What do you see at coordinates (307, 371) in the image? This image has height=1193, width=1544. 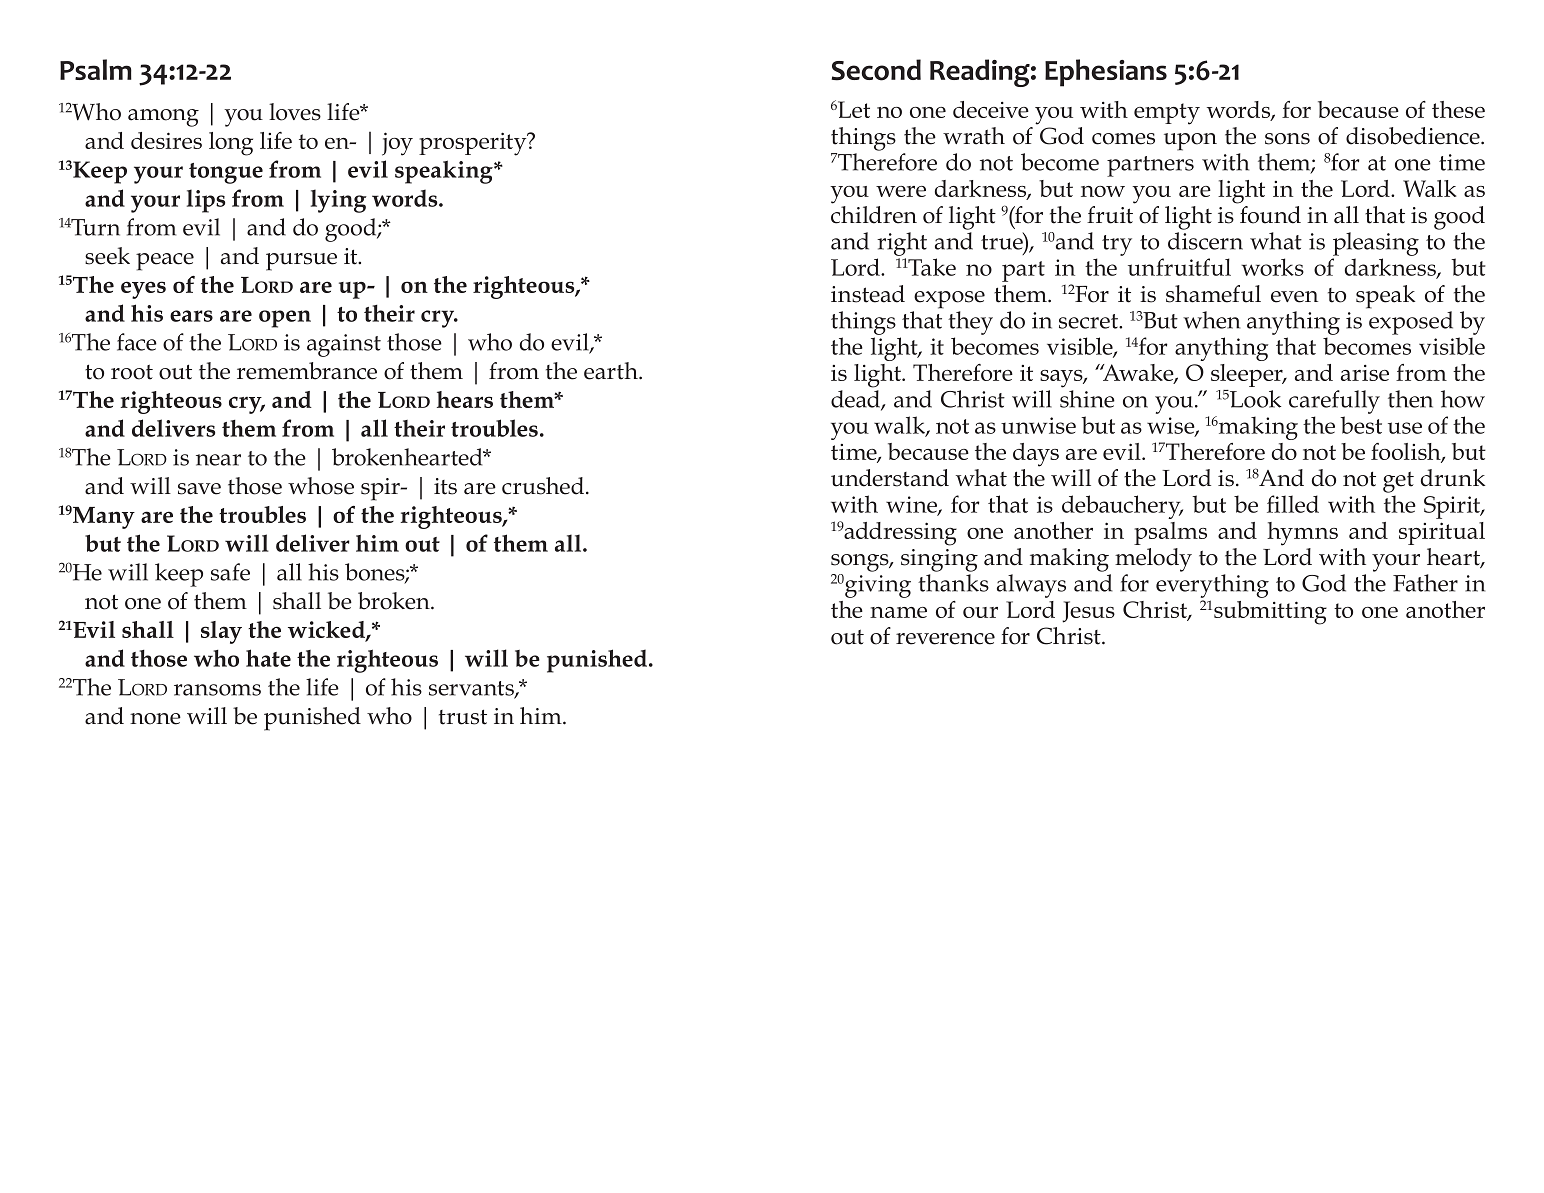 I see `remembrance` at bounding box center [307, 371].
